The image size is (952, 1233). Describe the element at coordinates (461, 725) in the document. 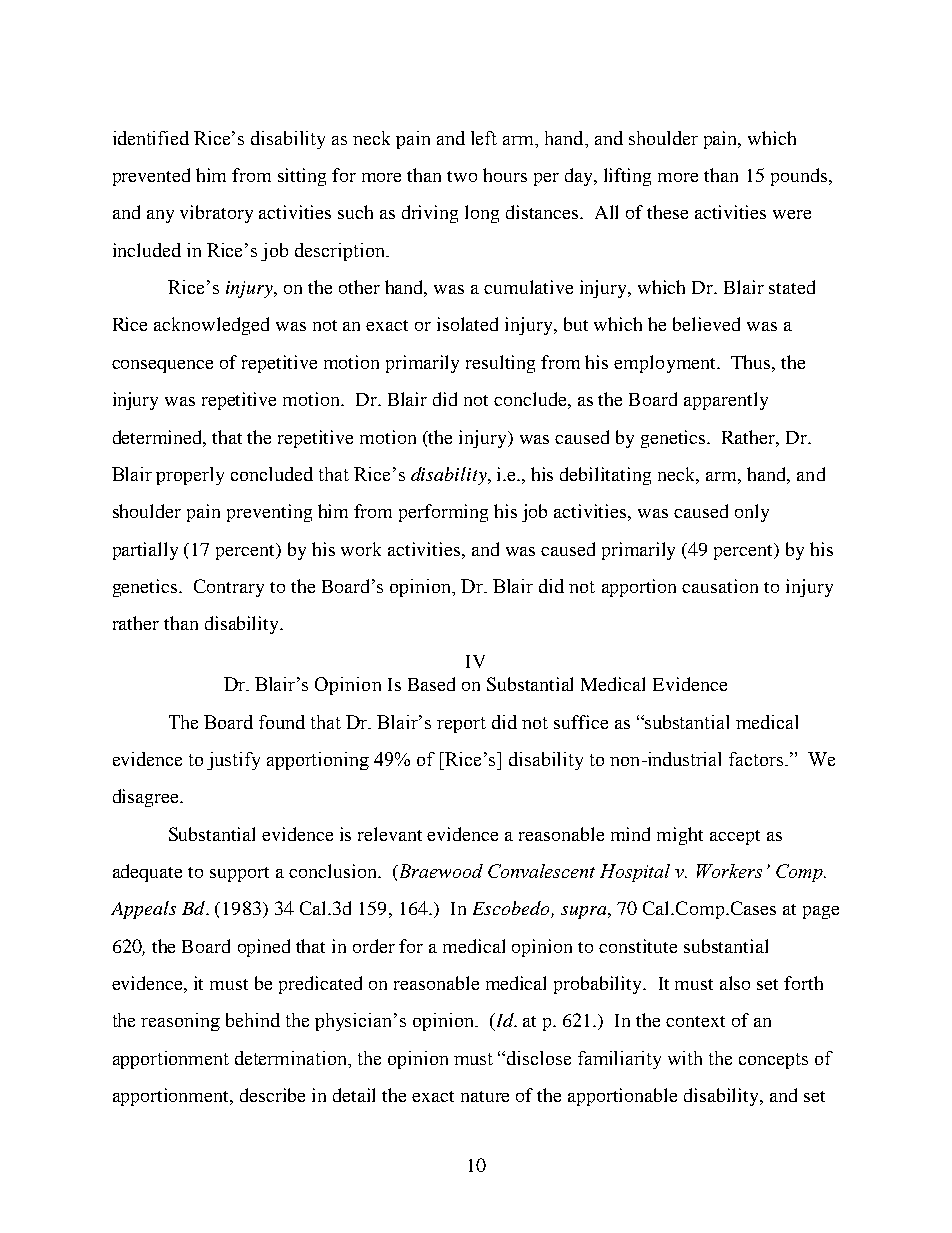

I see `report` at that location.
